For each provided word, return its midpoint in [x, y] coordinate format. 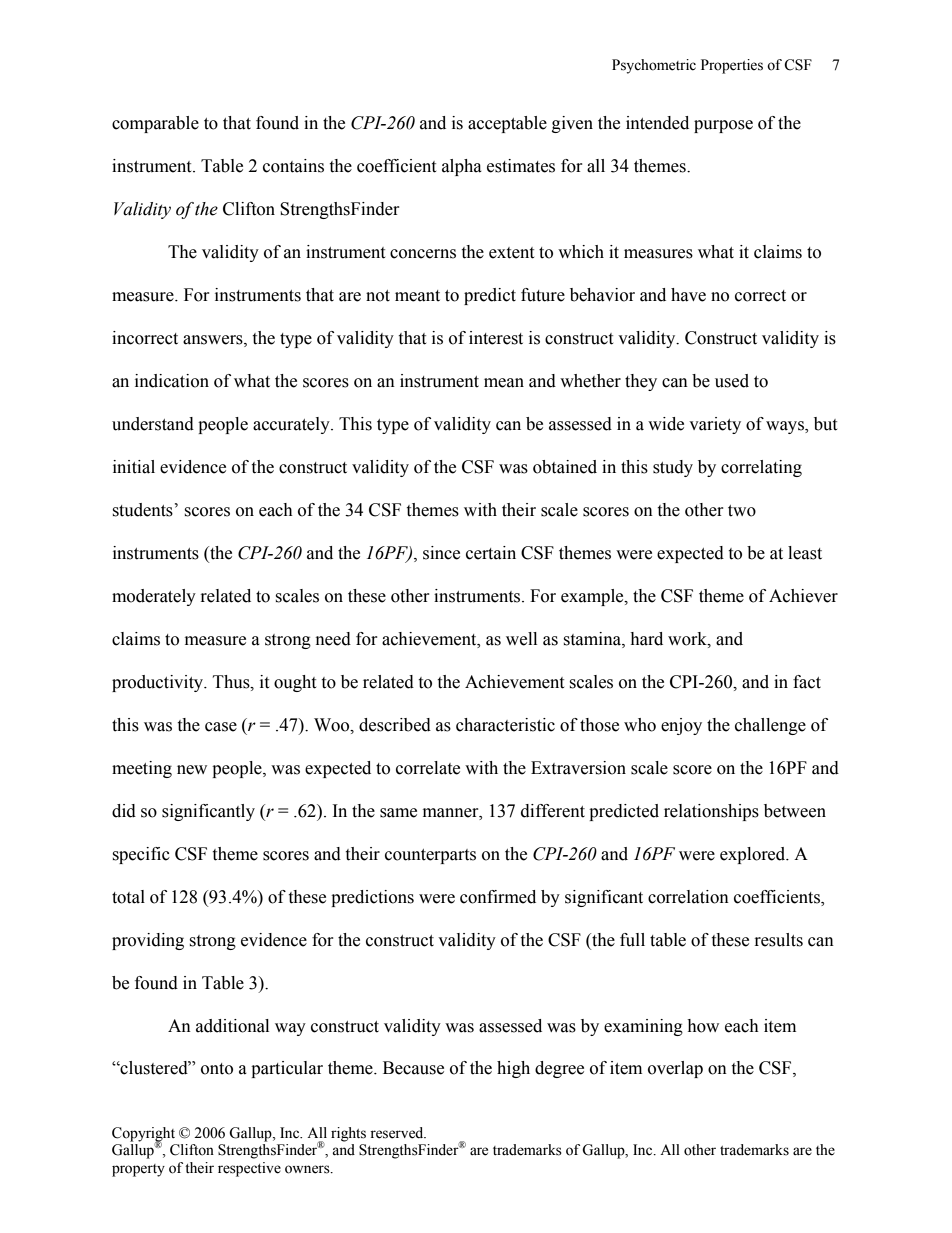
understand [153, 424]
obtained [565, 467]
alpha [462, 167]
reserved [398, 1133]
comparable [155, 124]
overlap [675, 1069]
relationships [711, 812]
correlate [428, 768]
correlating [761, 468]
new [192, 770]
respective [249, 1169]
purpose [723, 126]
